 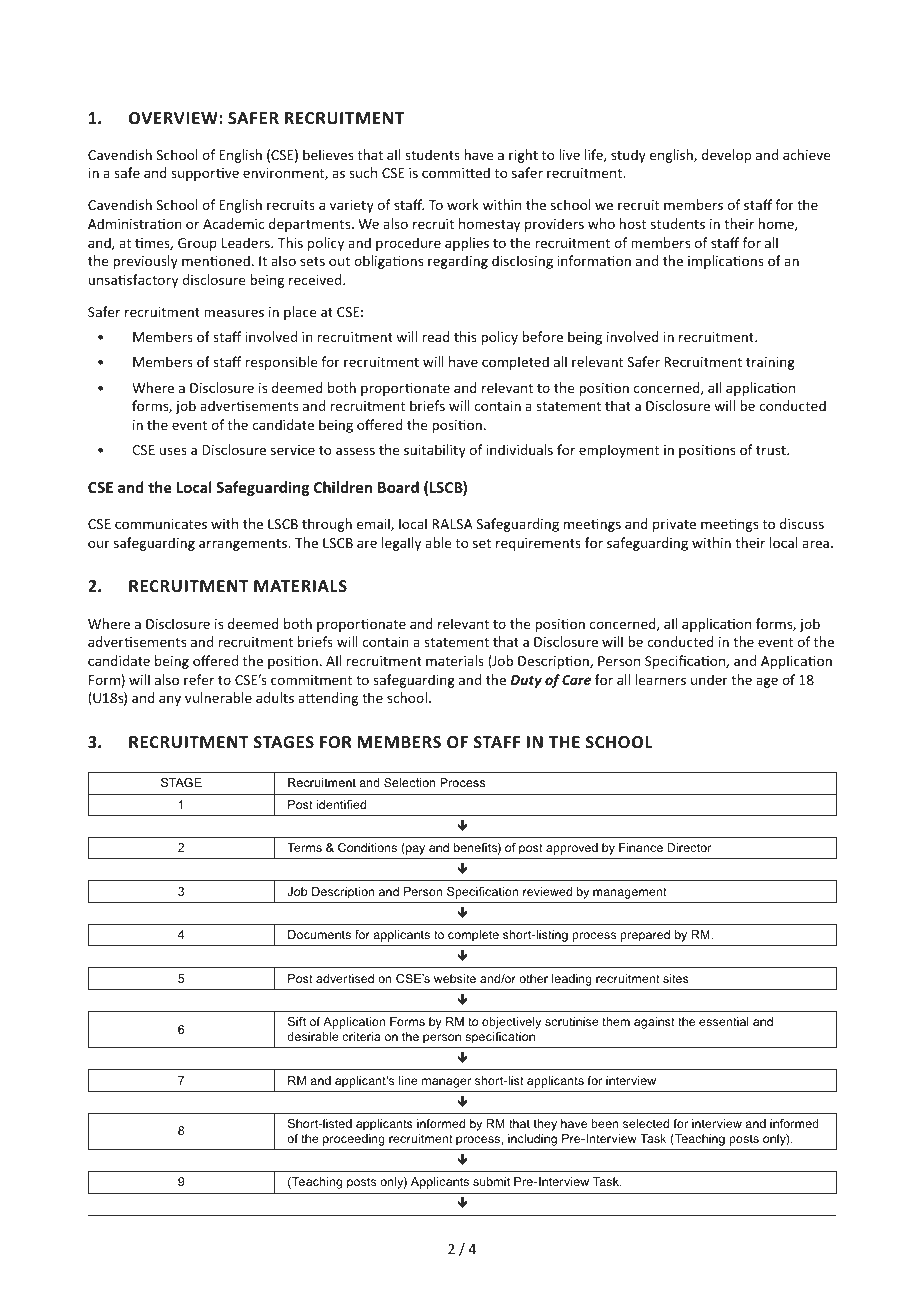 I want to click on committed, so click(x=456, y=172).
